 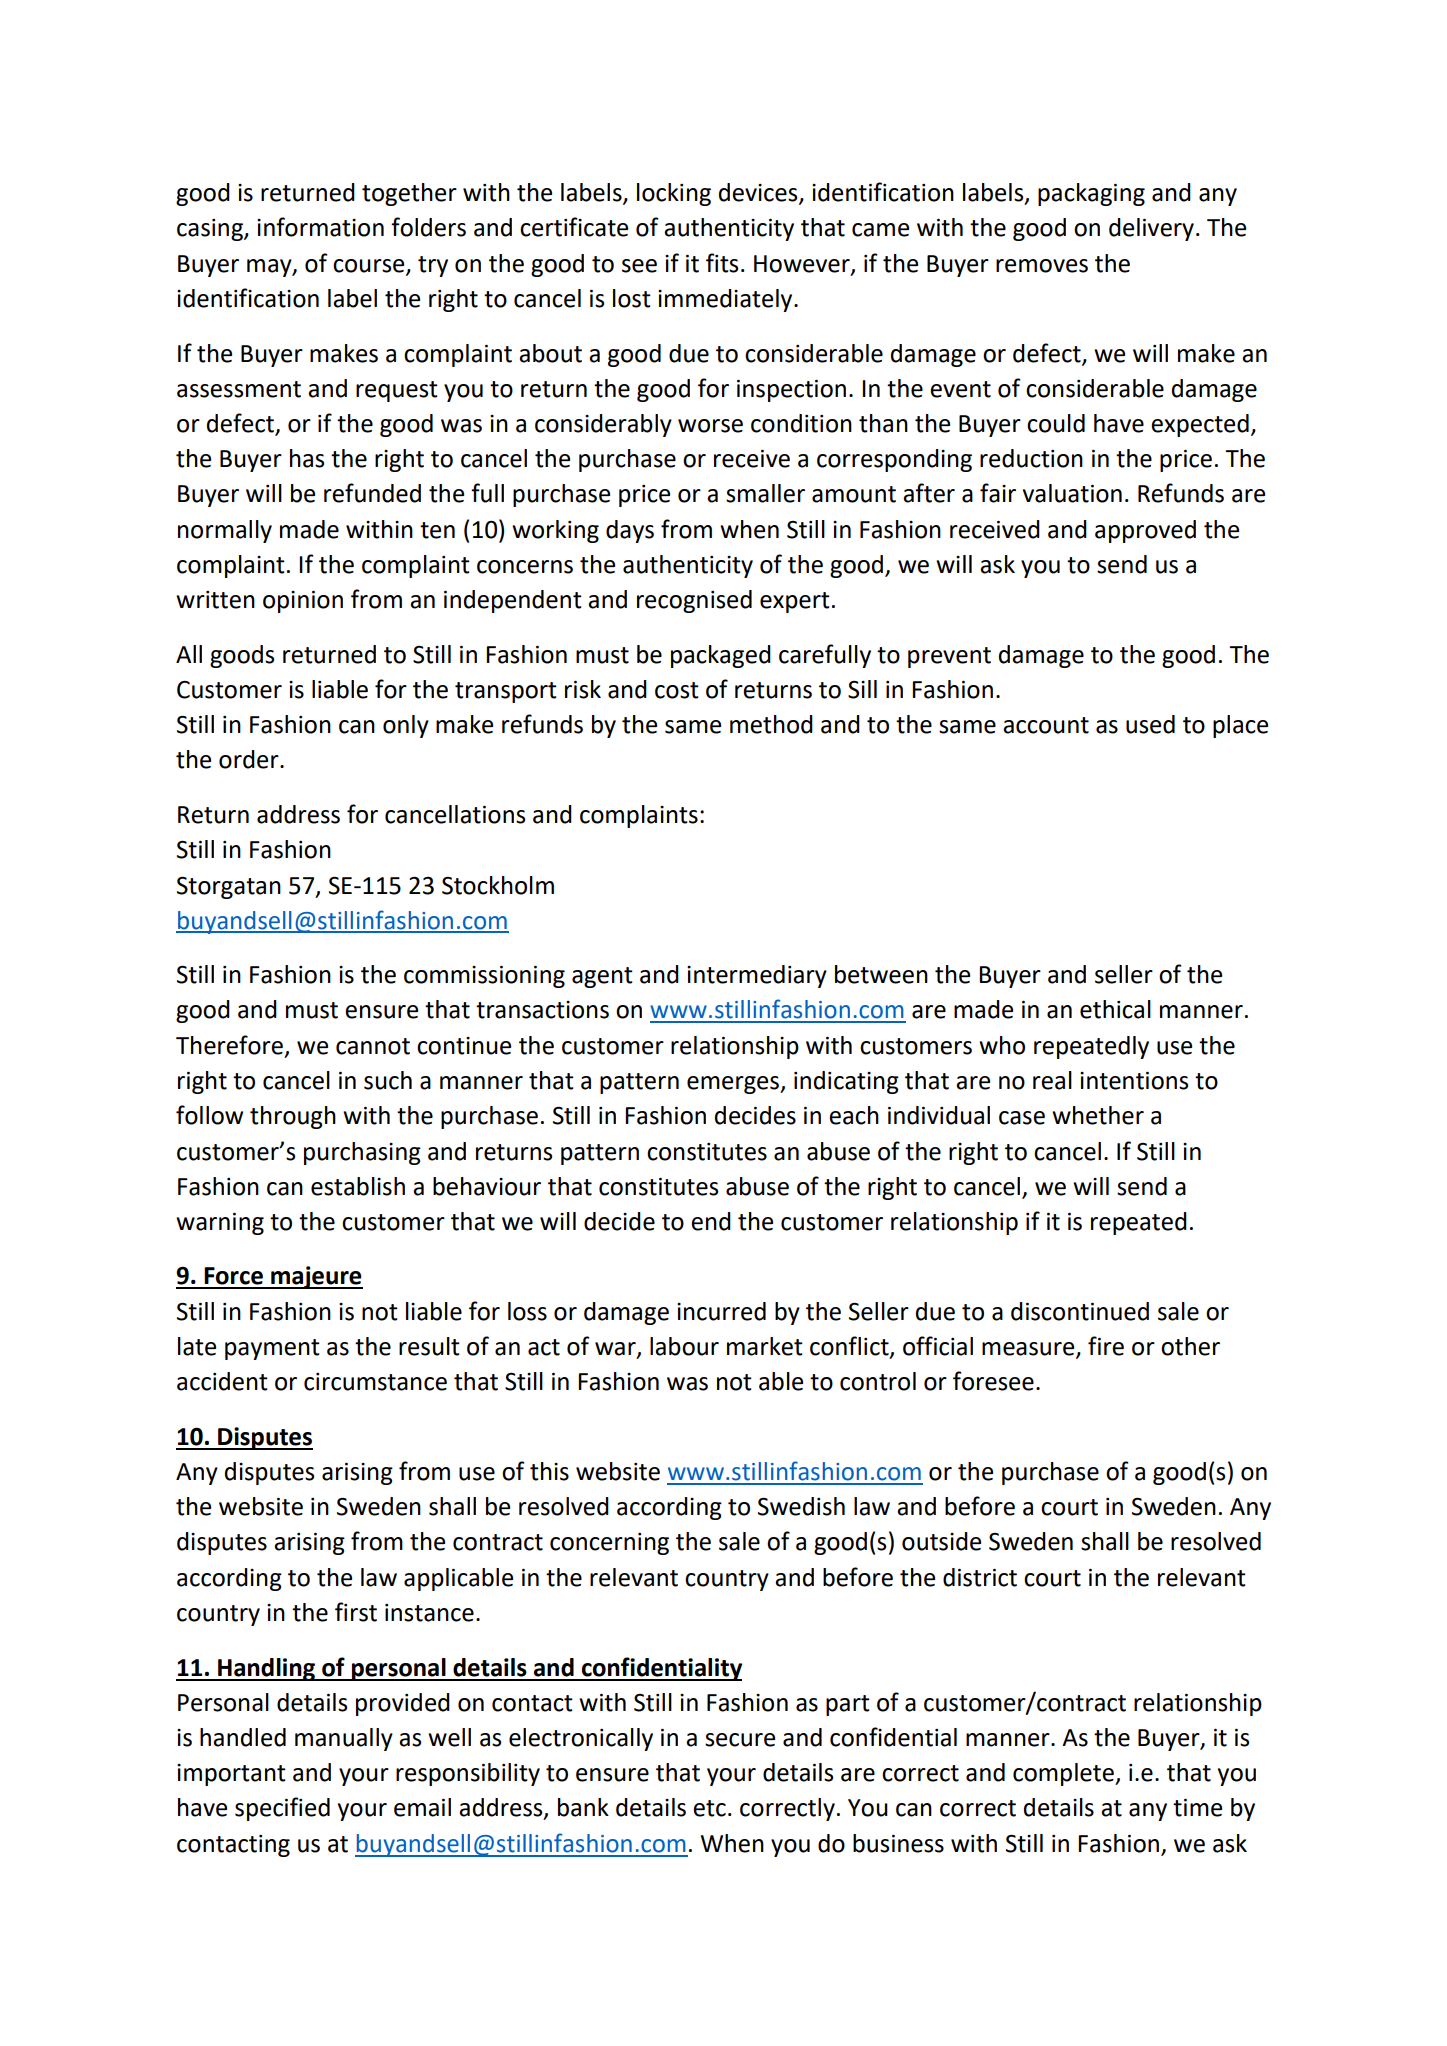 I want to click on ethical, so click(x=1115, y=1009).
